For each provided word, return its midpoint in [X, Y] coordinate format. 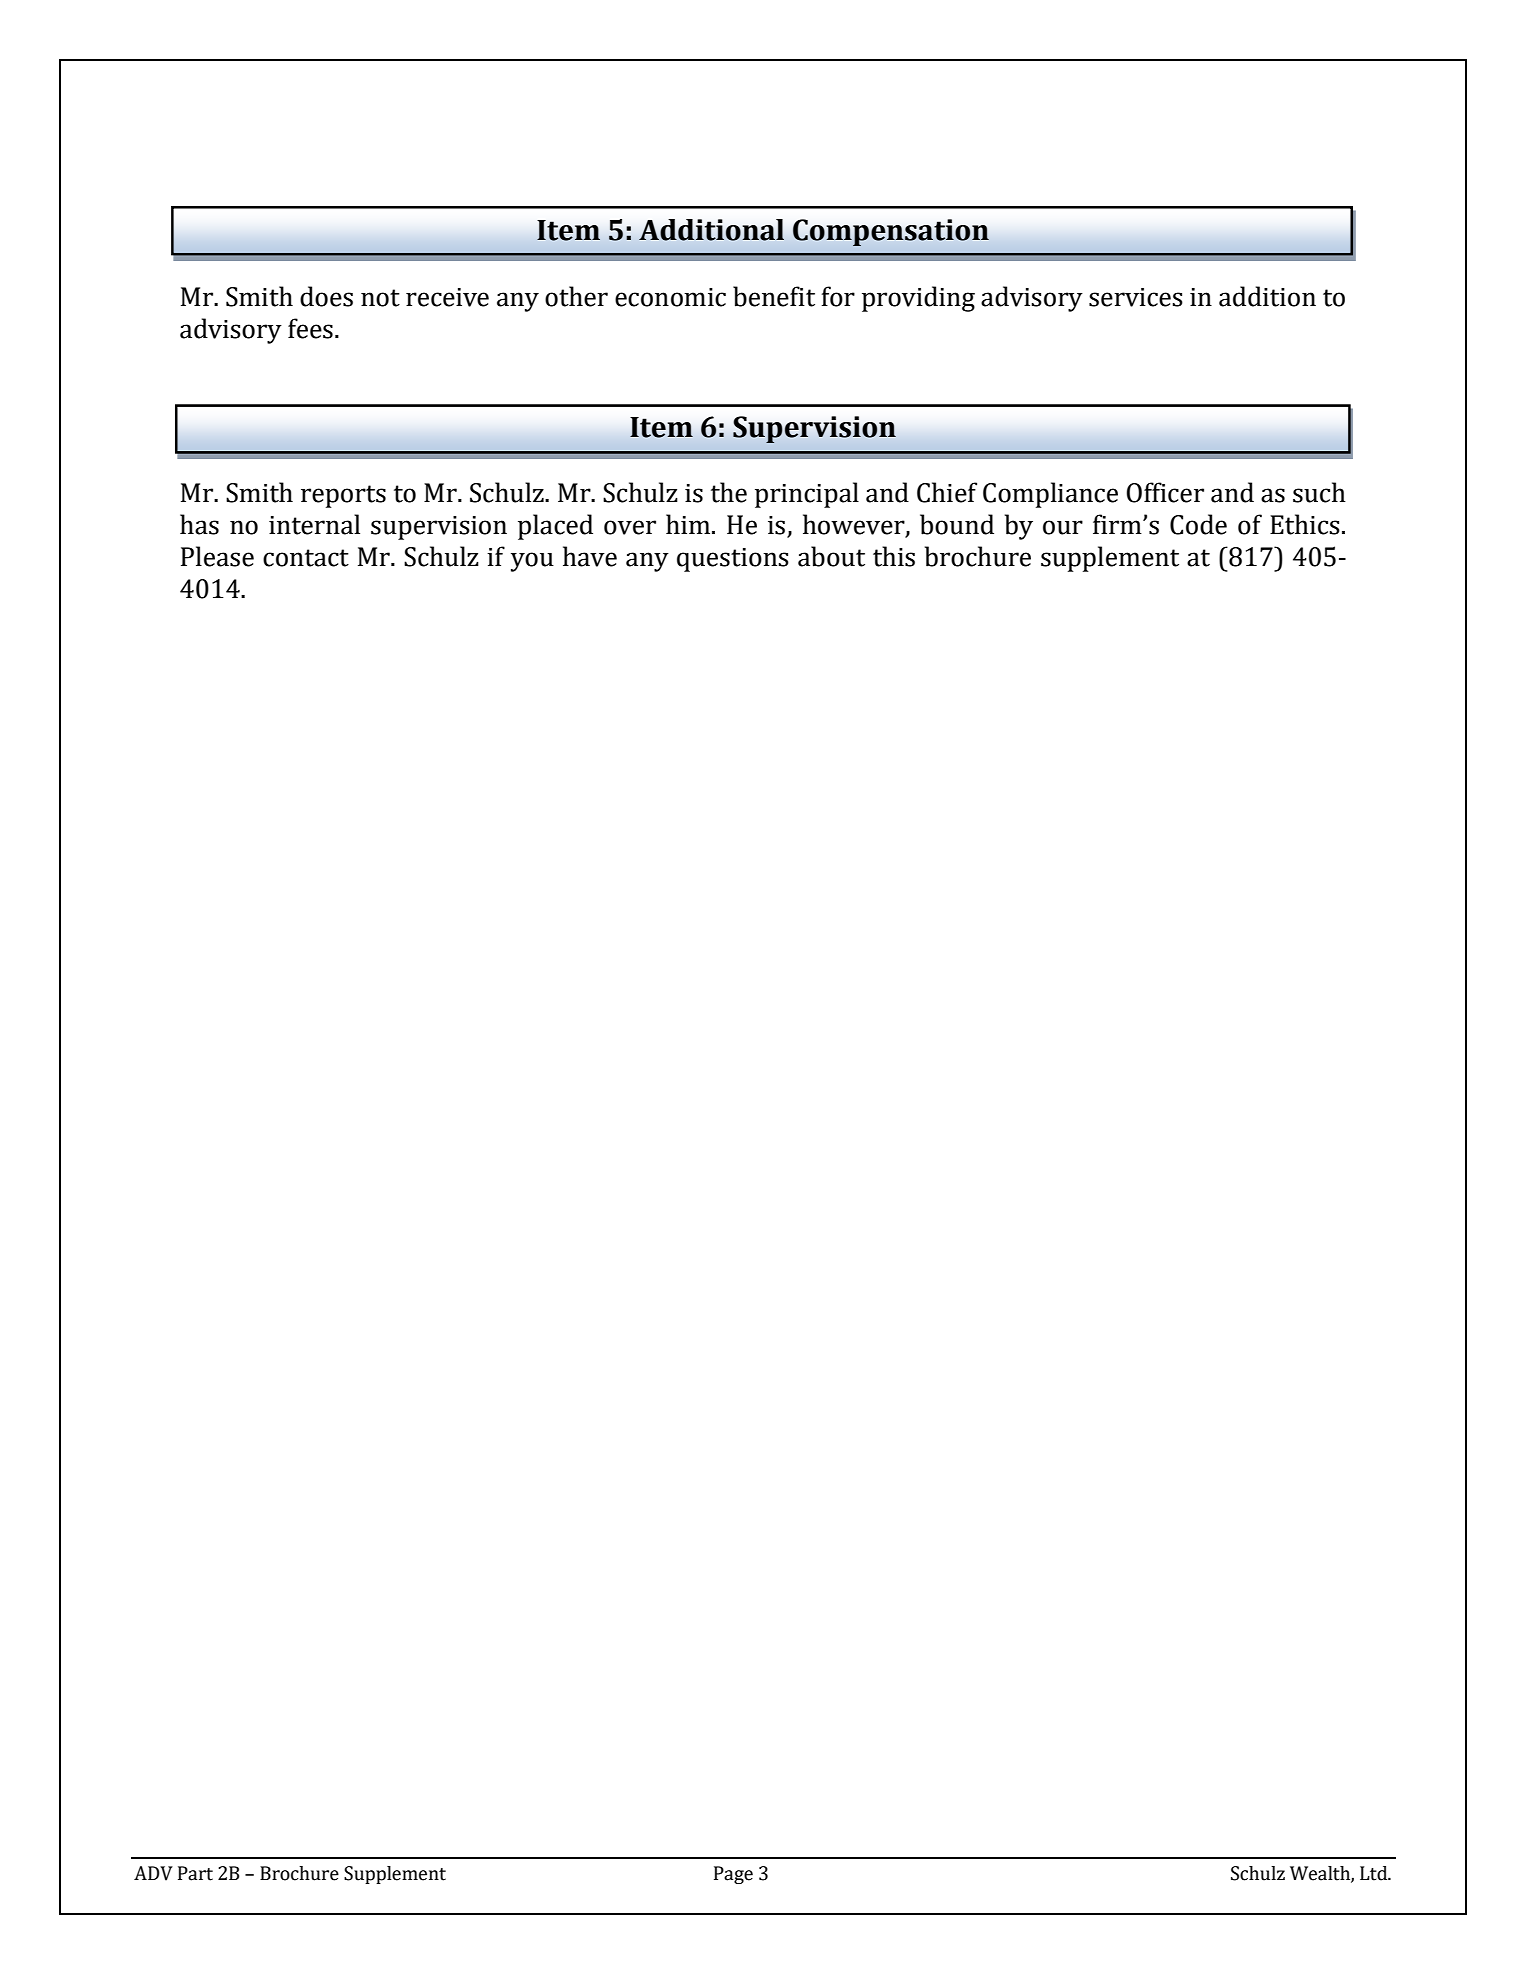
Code [1198, 524]
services [1136, 297]
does [326, 296]
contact [306, 558]
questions [733, 560]
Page [733, 1875]
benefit [774, 296]
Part [195, 1873]
